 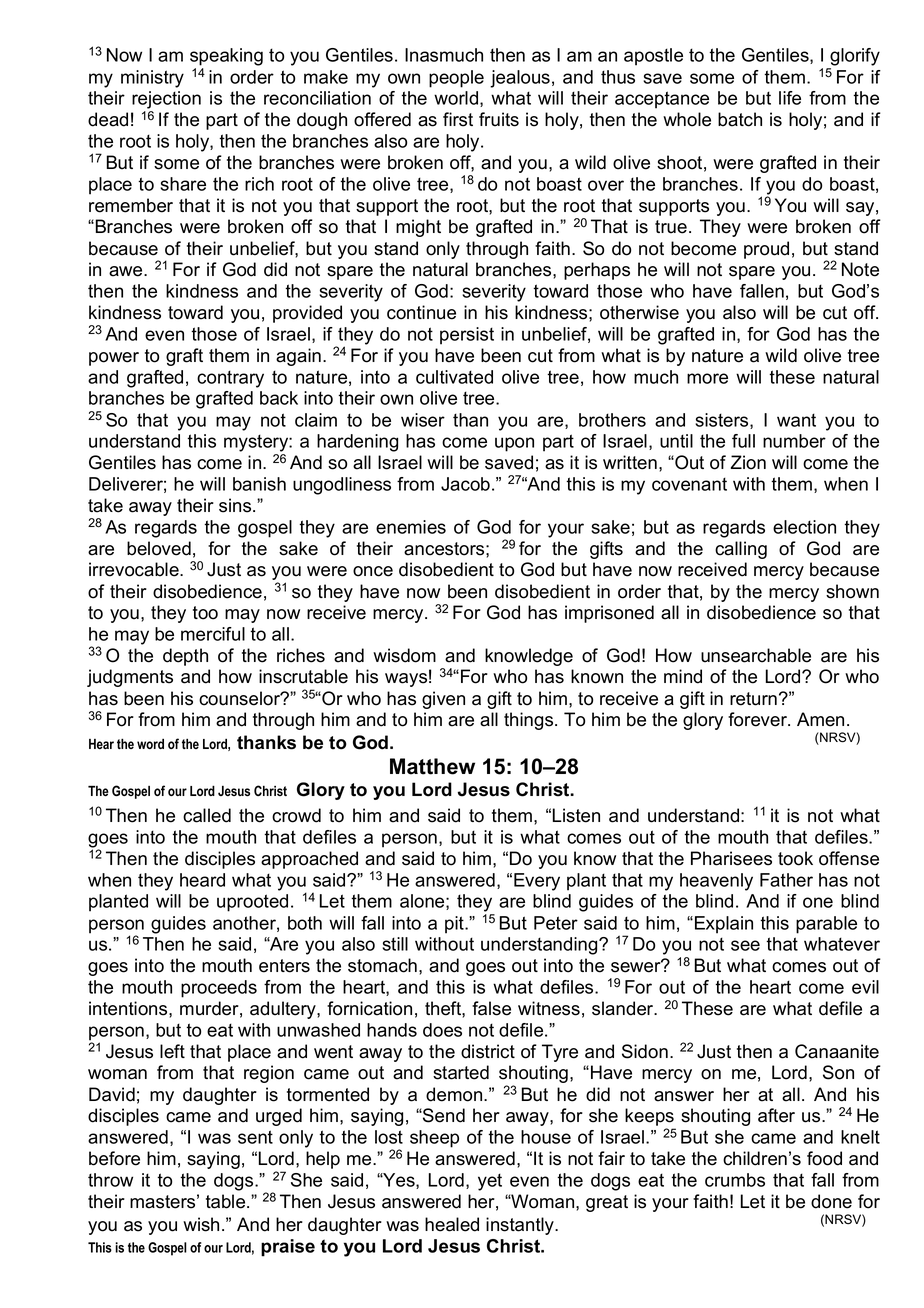 I want to click on given, so click(x=443, y=700).
